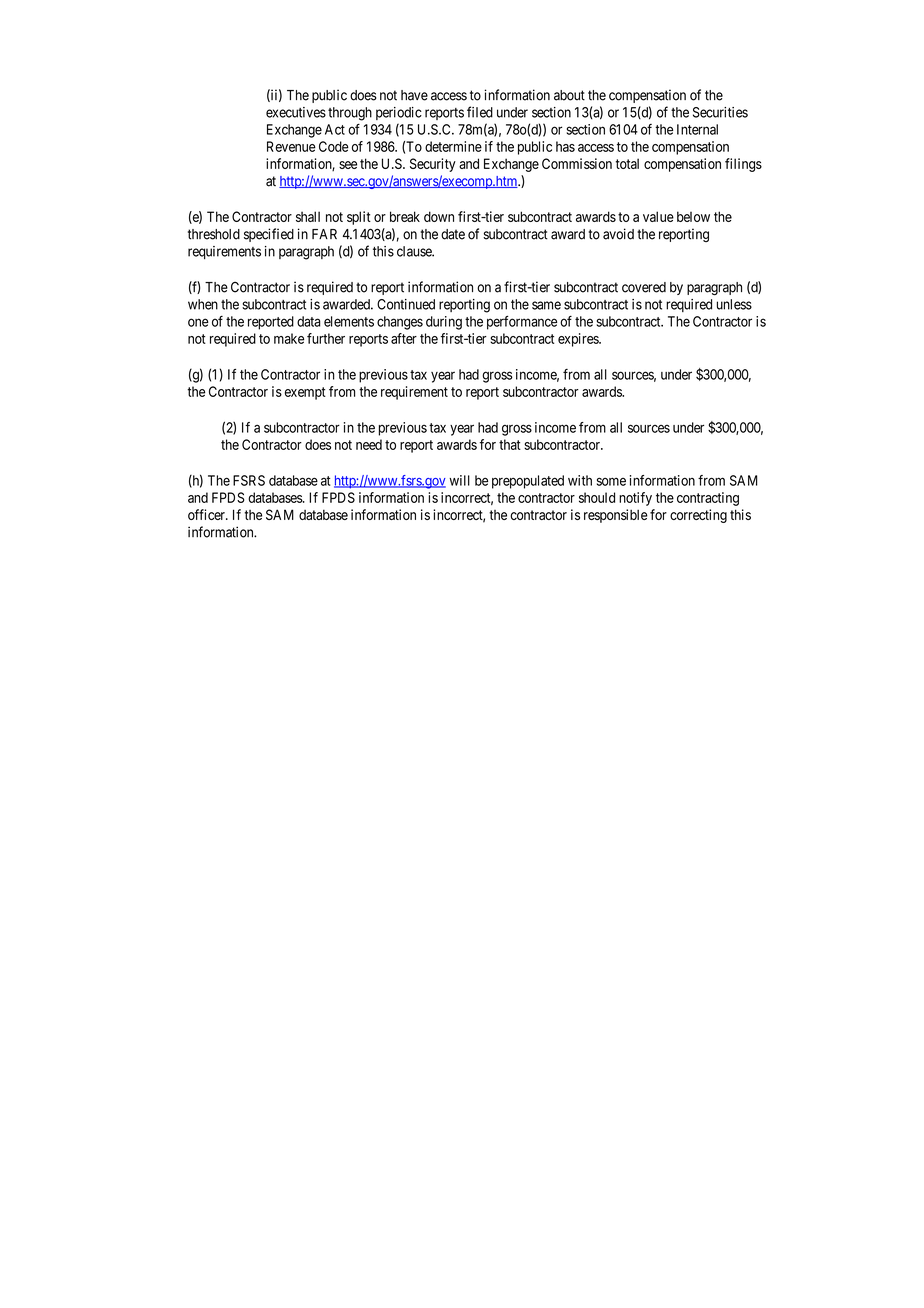  What do you see at coordinates (296, 112) in the screenshot?
I see `executives` at bounding box center [296, 112].
